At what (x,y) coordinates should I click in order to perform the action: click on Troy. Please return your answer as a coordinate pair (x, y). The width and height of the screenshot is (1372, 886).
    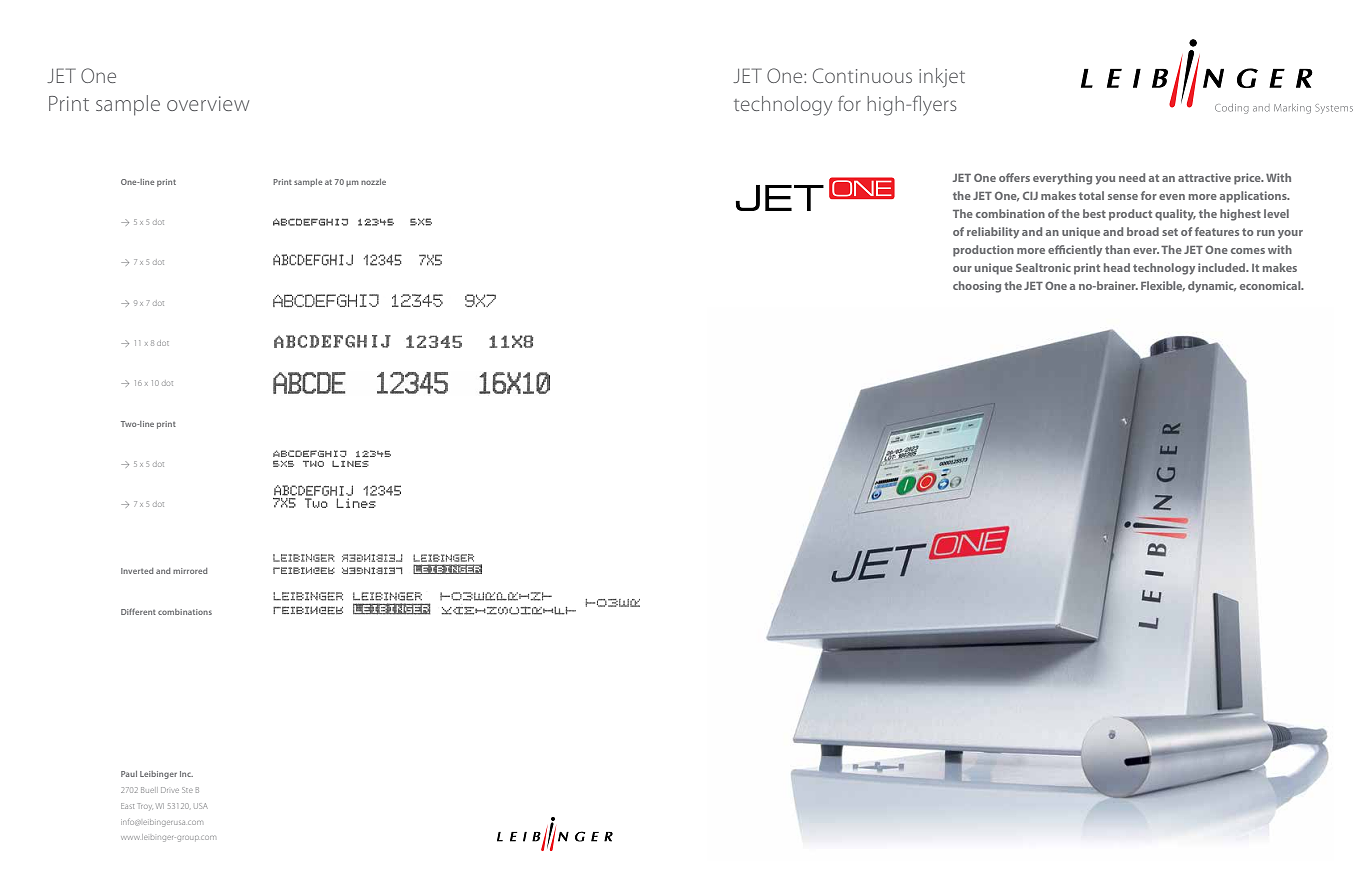
    Looking at the image, I should click on (145, 806).
